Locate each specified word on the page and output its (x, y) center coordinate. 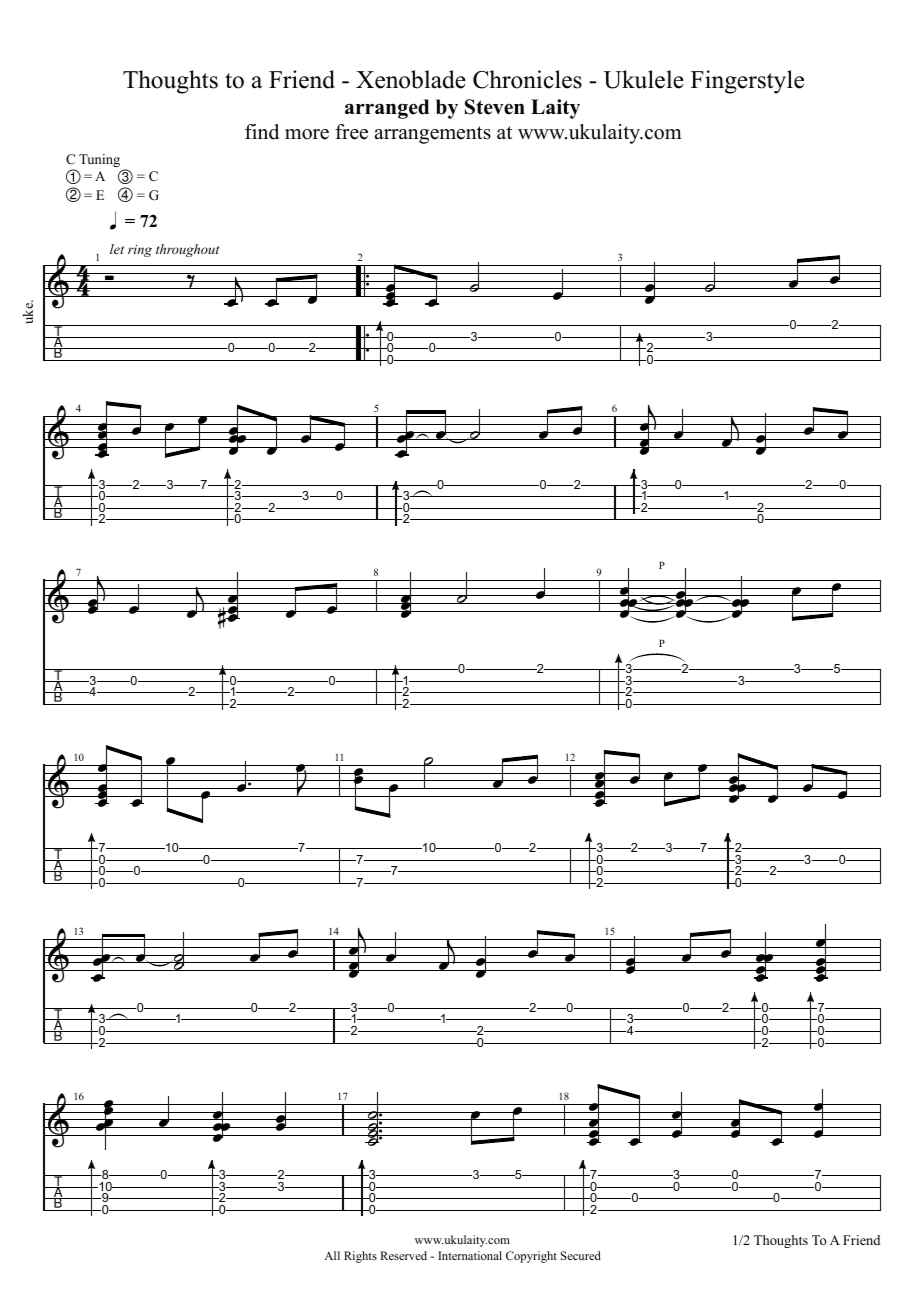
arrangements (432, 135)
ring (140, 251)
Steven (495, 107)
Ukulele (644, 79)
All (332, 1255)
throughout (187, 250)
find (262, 132)
